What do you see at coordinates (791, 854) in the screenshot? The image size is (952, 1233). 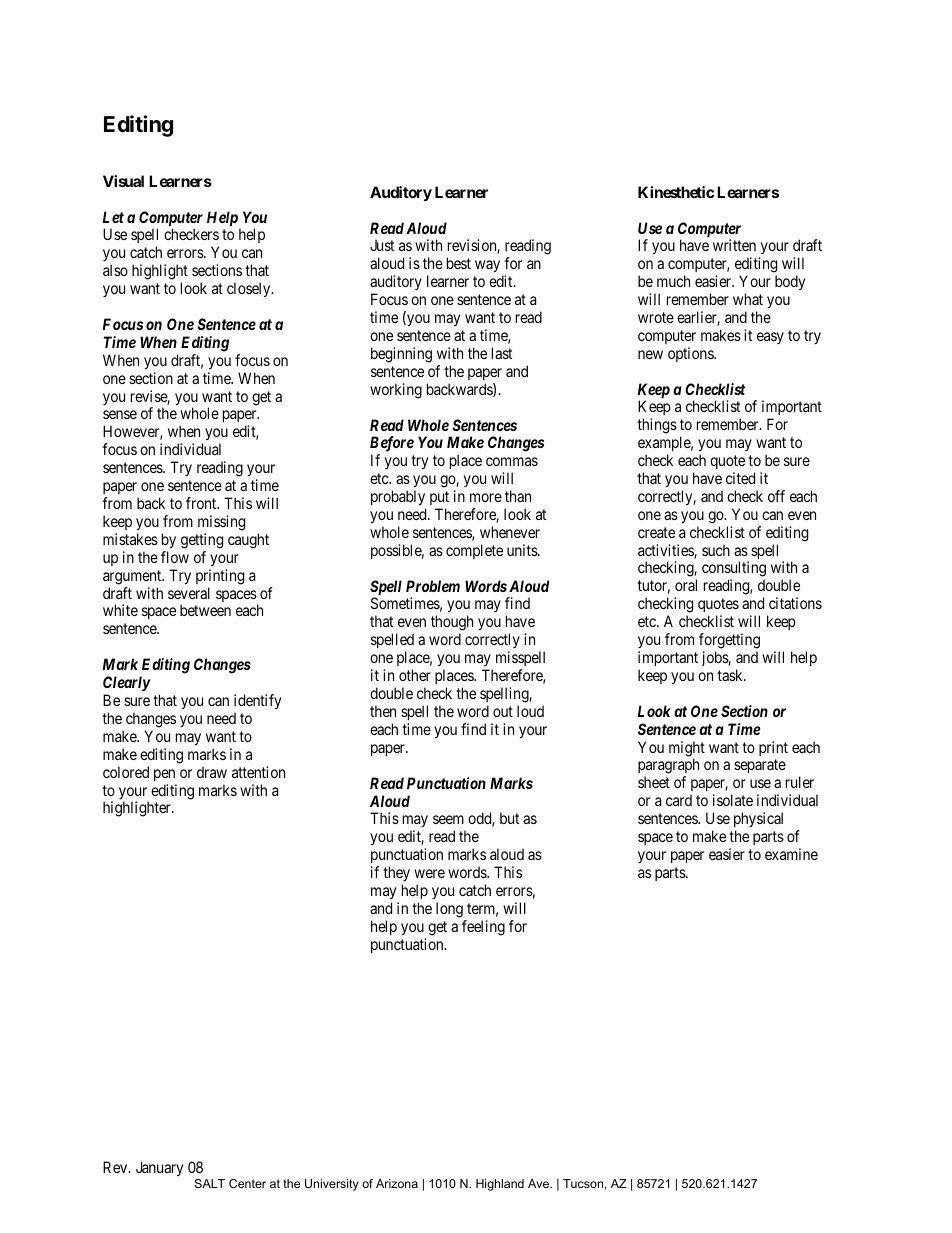 I see `examine` at bounding box center [791, 854].
